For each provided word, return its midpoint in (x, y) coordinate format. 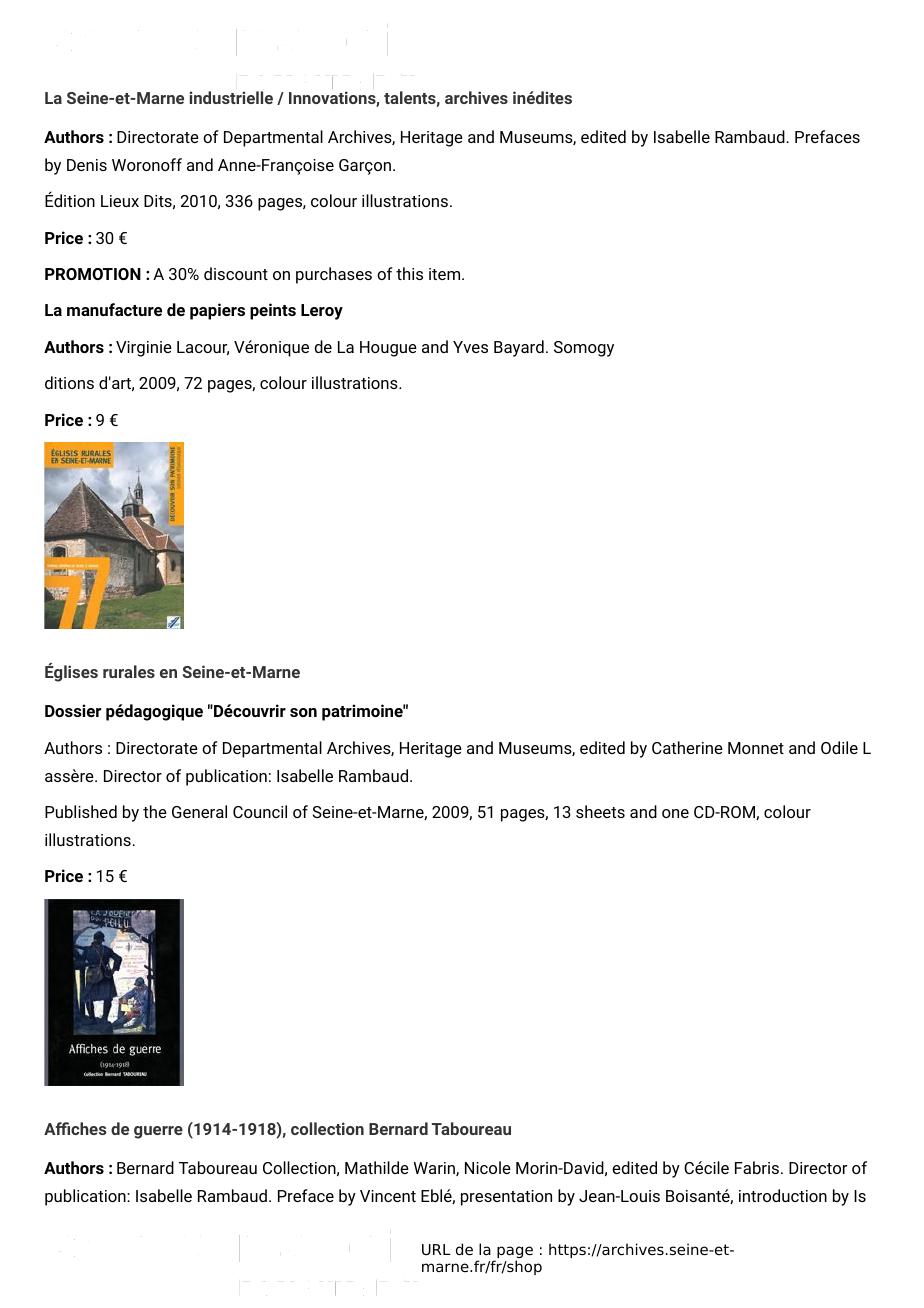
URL (436, 1250)
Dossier (73, 710)
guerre (158, 1132)
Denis (87, 165)
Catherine (687, 747)
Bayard (519, 348)
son (303, 712)
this (409, 273)
